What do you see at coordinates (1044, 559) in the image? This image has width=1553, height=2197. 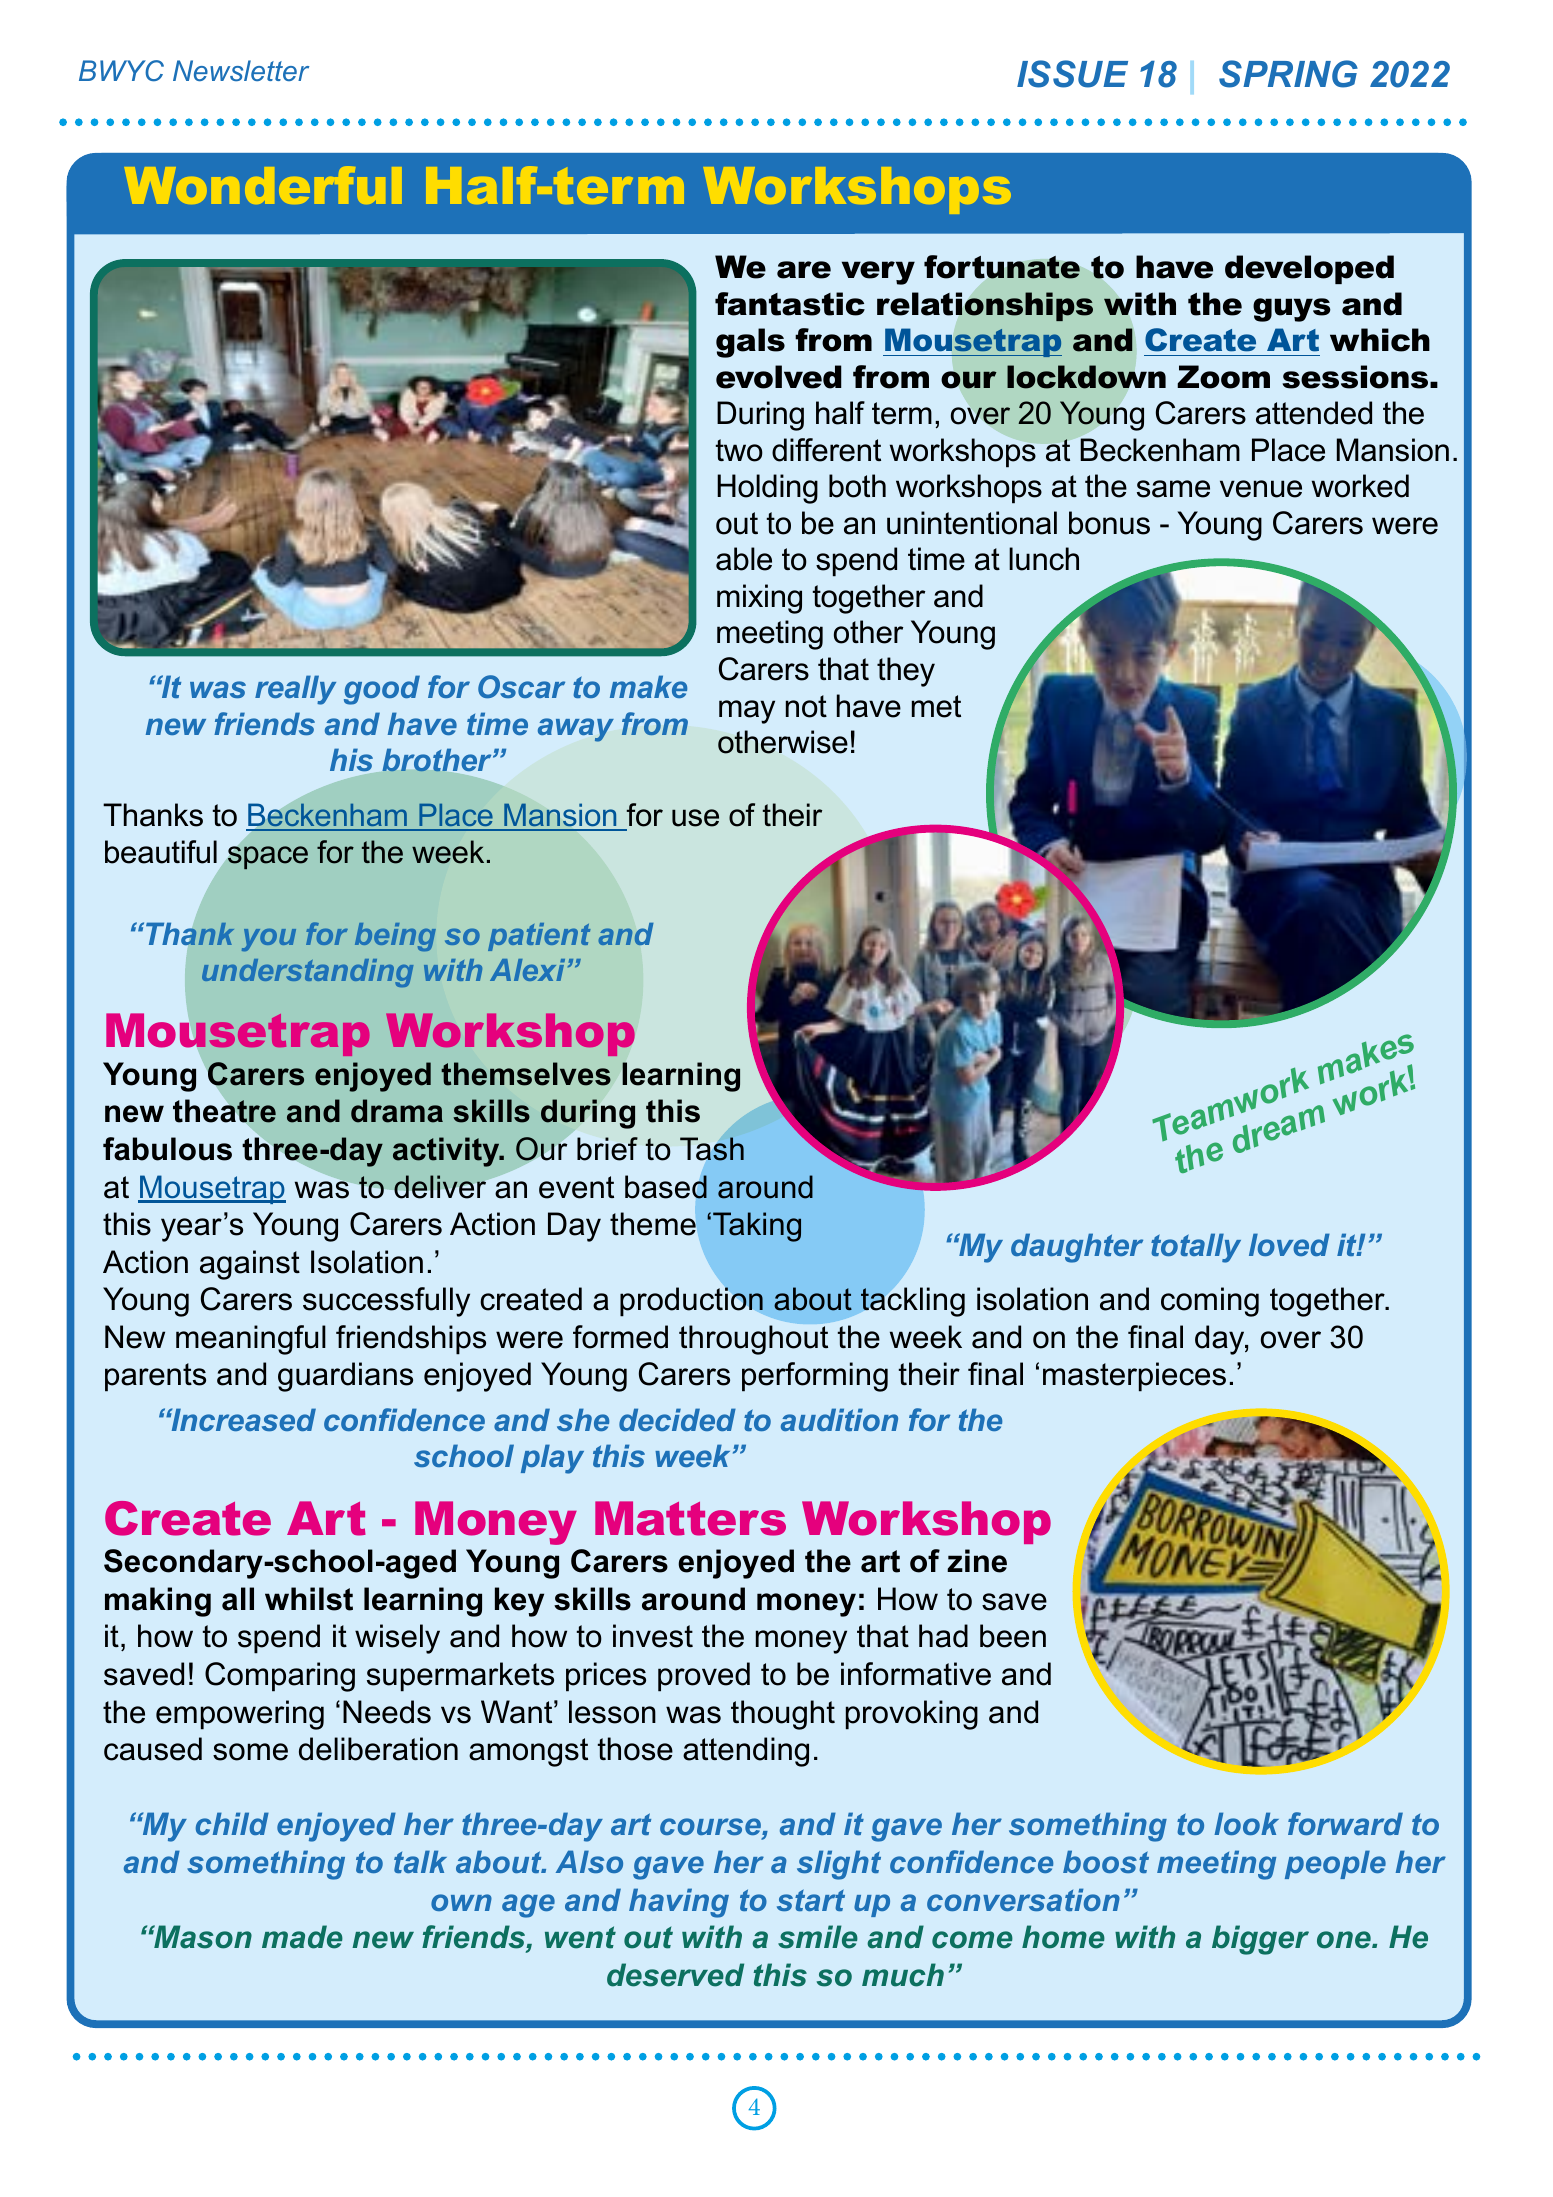 I see `lunch` at bounding box center [1044, 559].
